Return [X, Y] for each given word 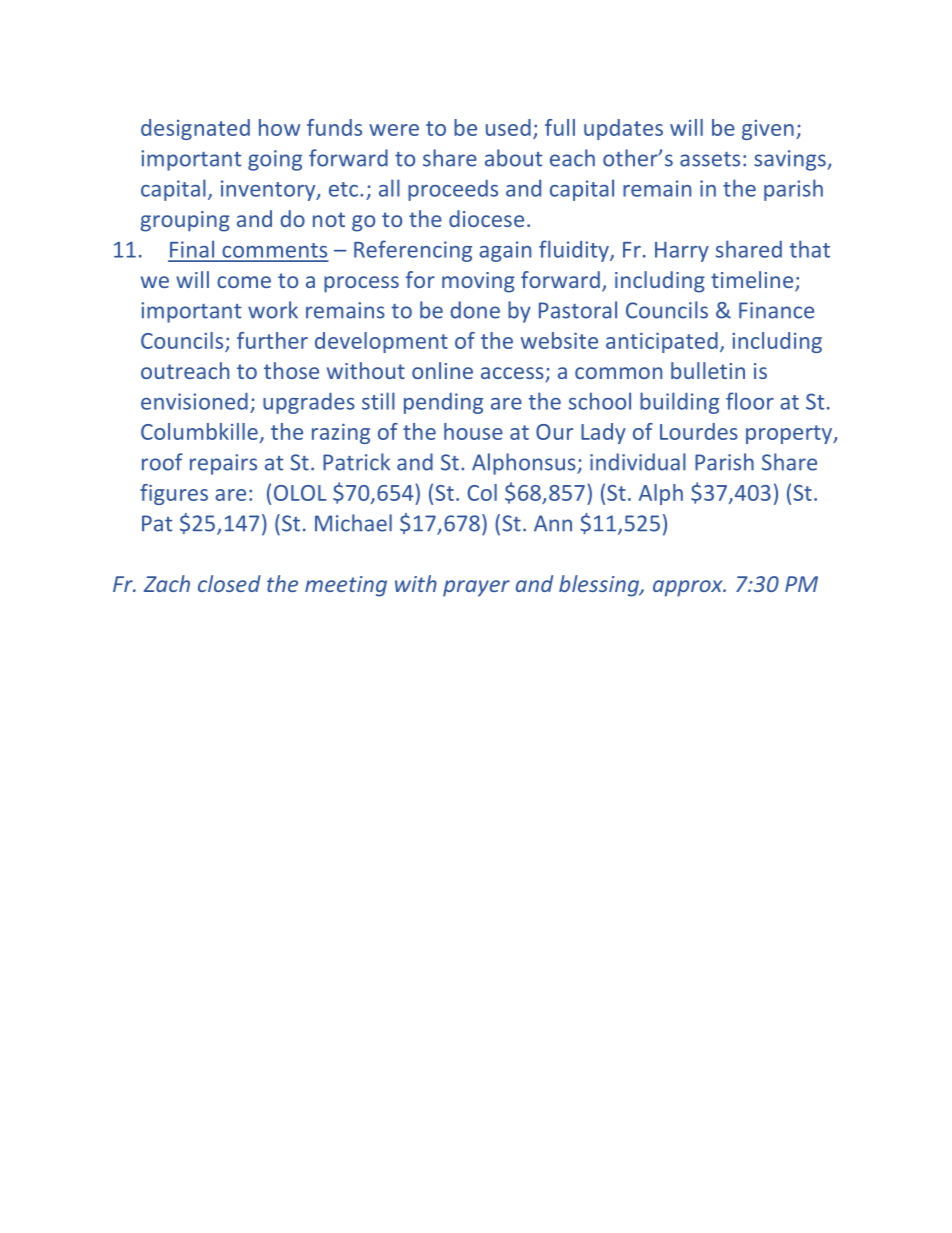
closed [229, 583]
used [508, 127]
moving [478, 282]
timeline [753, 281]
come [244, 282]
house [473, 431]
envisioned [194, 401]
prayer [476, 588]
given [768, 130]
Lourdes [699, 431]
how [279, 127]
